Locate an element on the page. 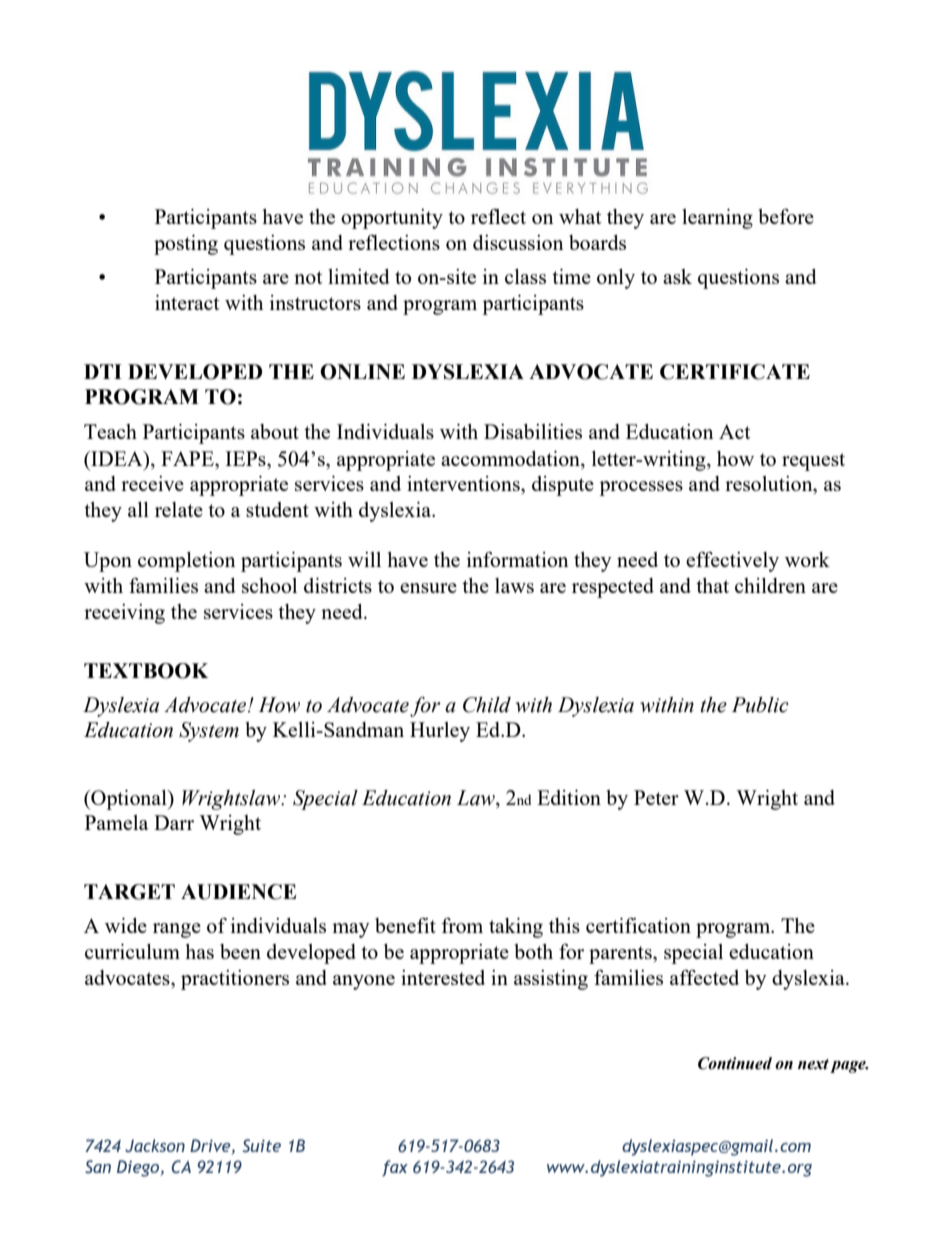 The height and width of the image is (1233, 952). Hurley is located at coordinates (440, 732).
